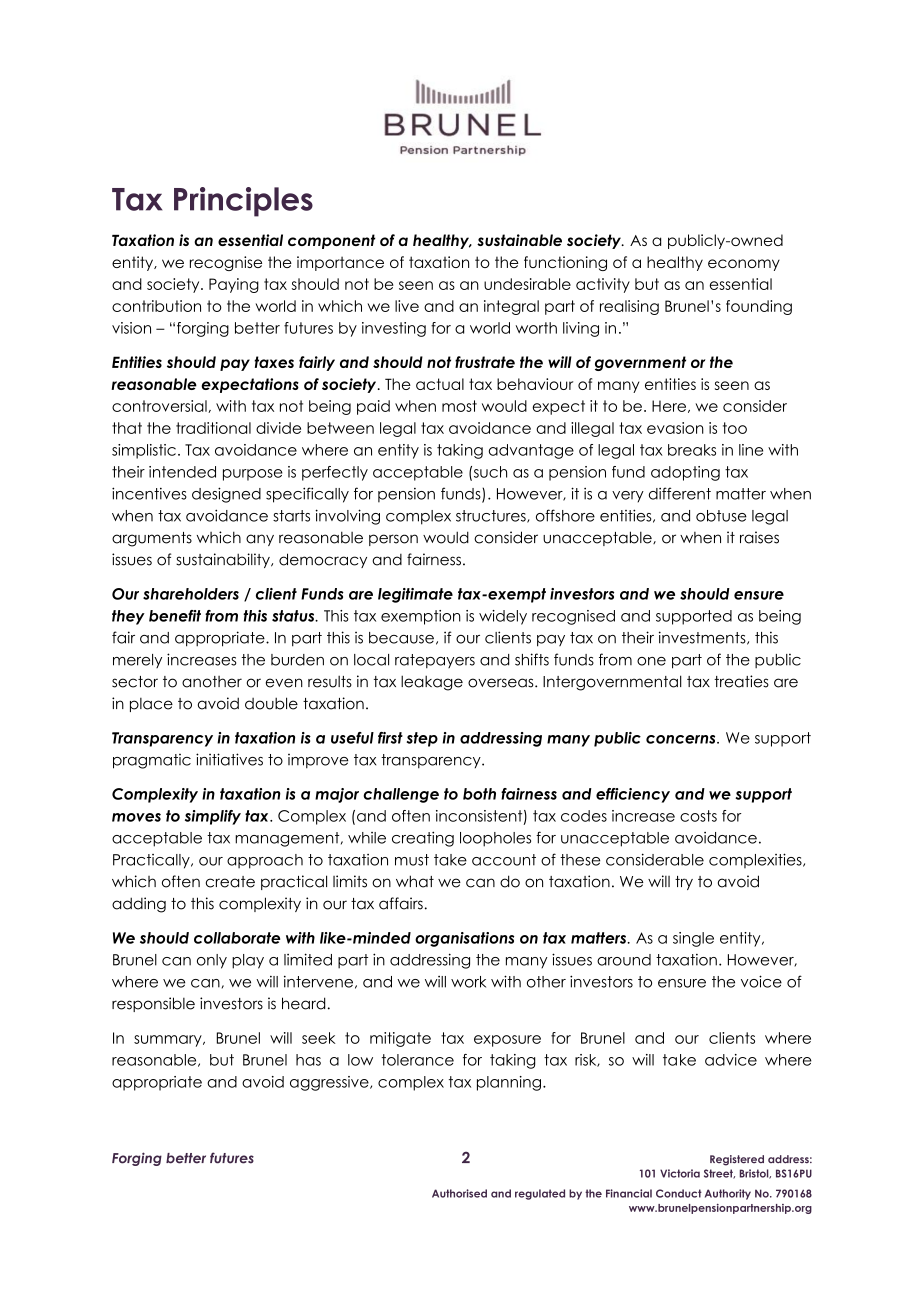 The width and height of the image is (924, 1308). I want to click on Principles, so click(243, 202).
